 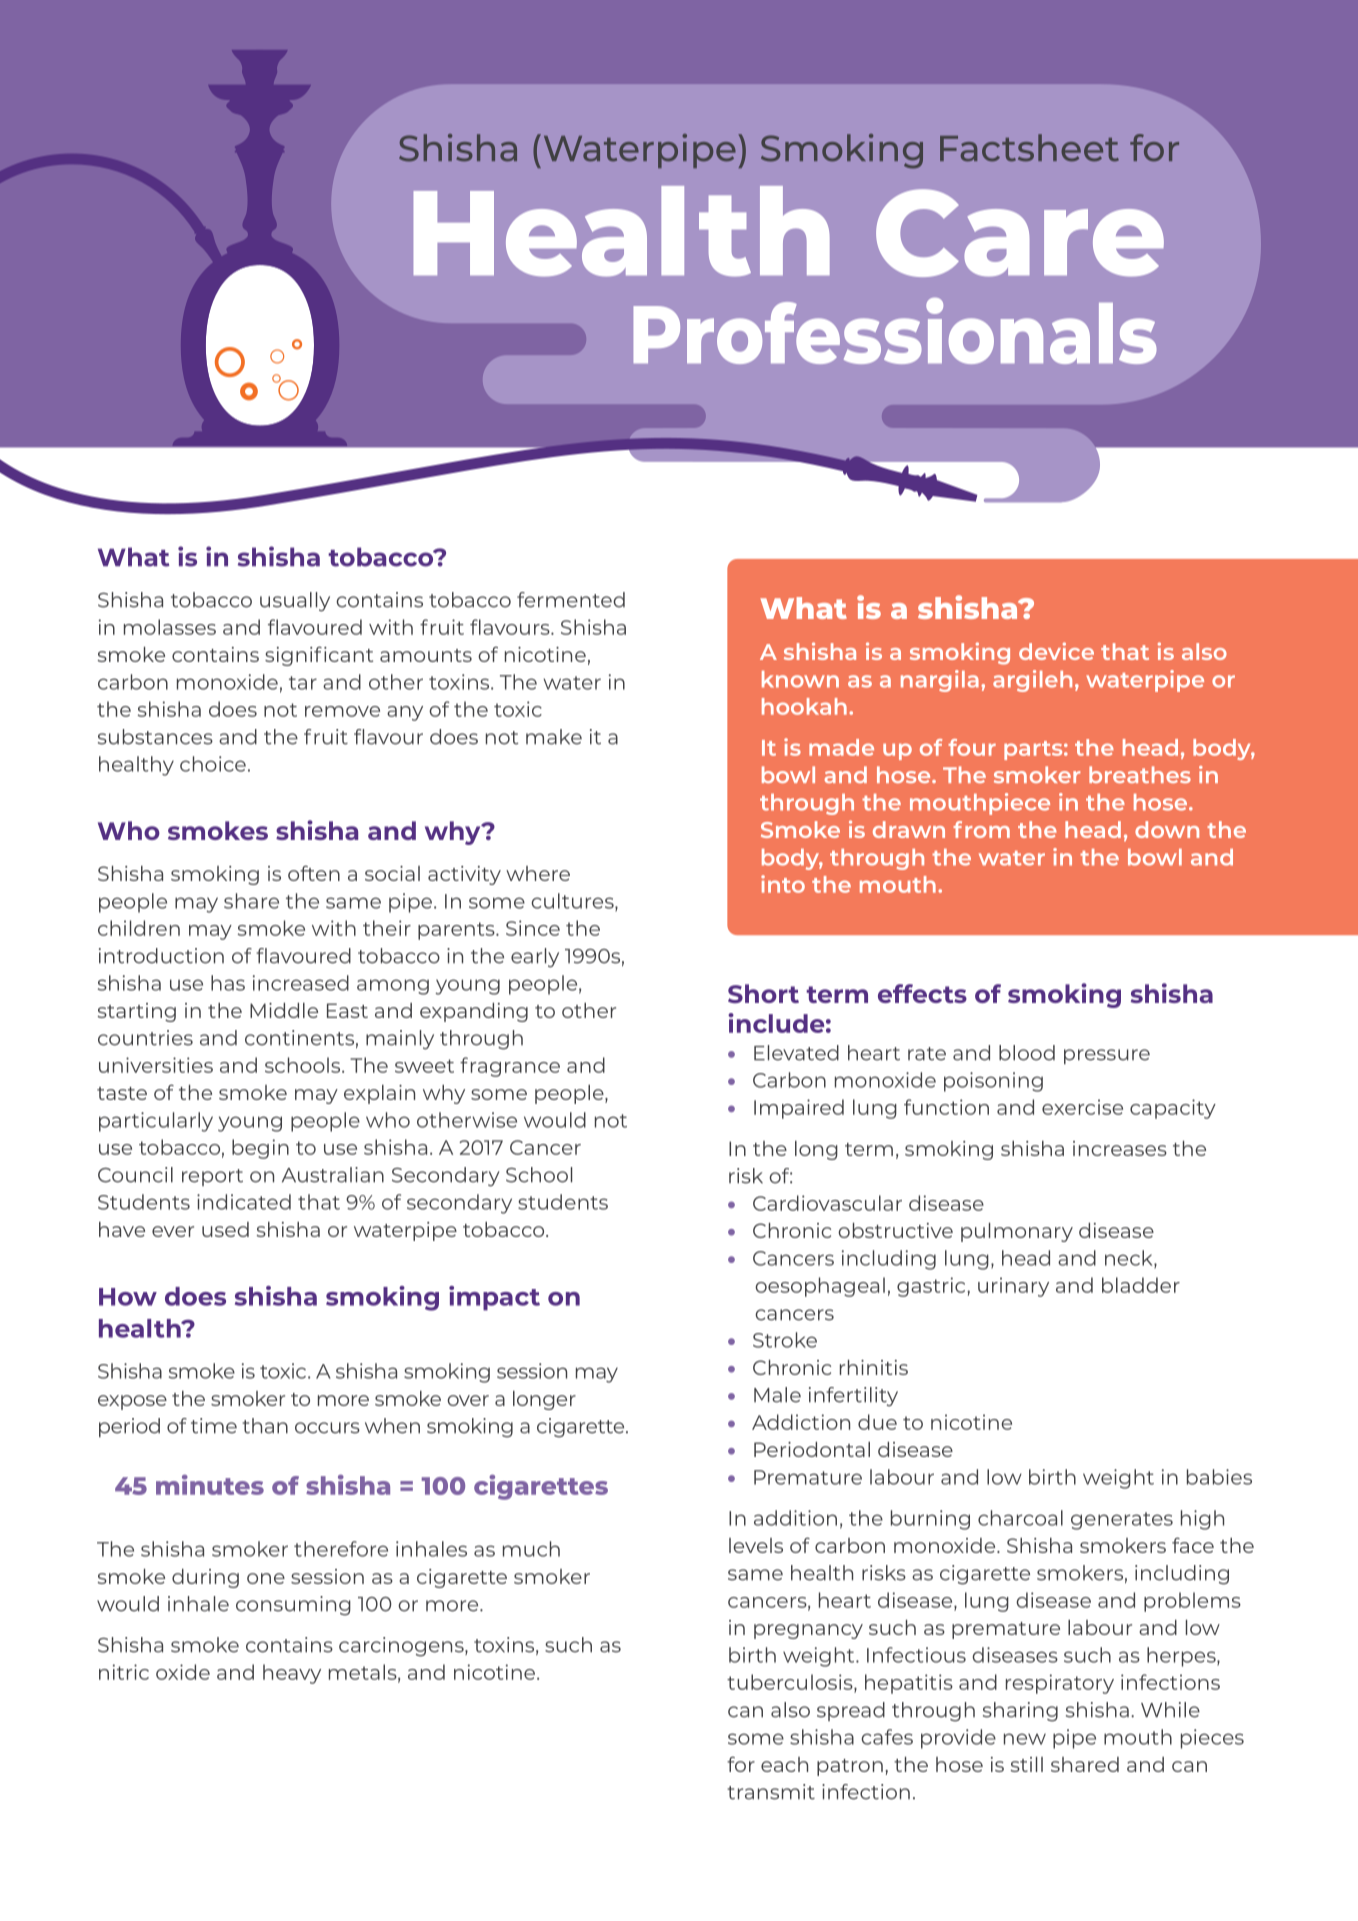 What do you see at coordinates (292, 1674) in the document?
I see `heavy` at bounding box center [292, 1674].
